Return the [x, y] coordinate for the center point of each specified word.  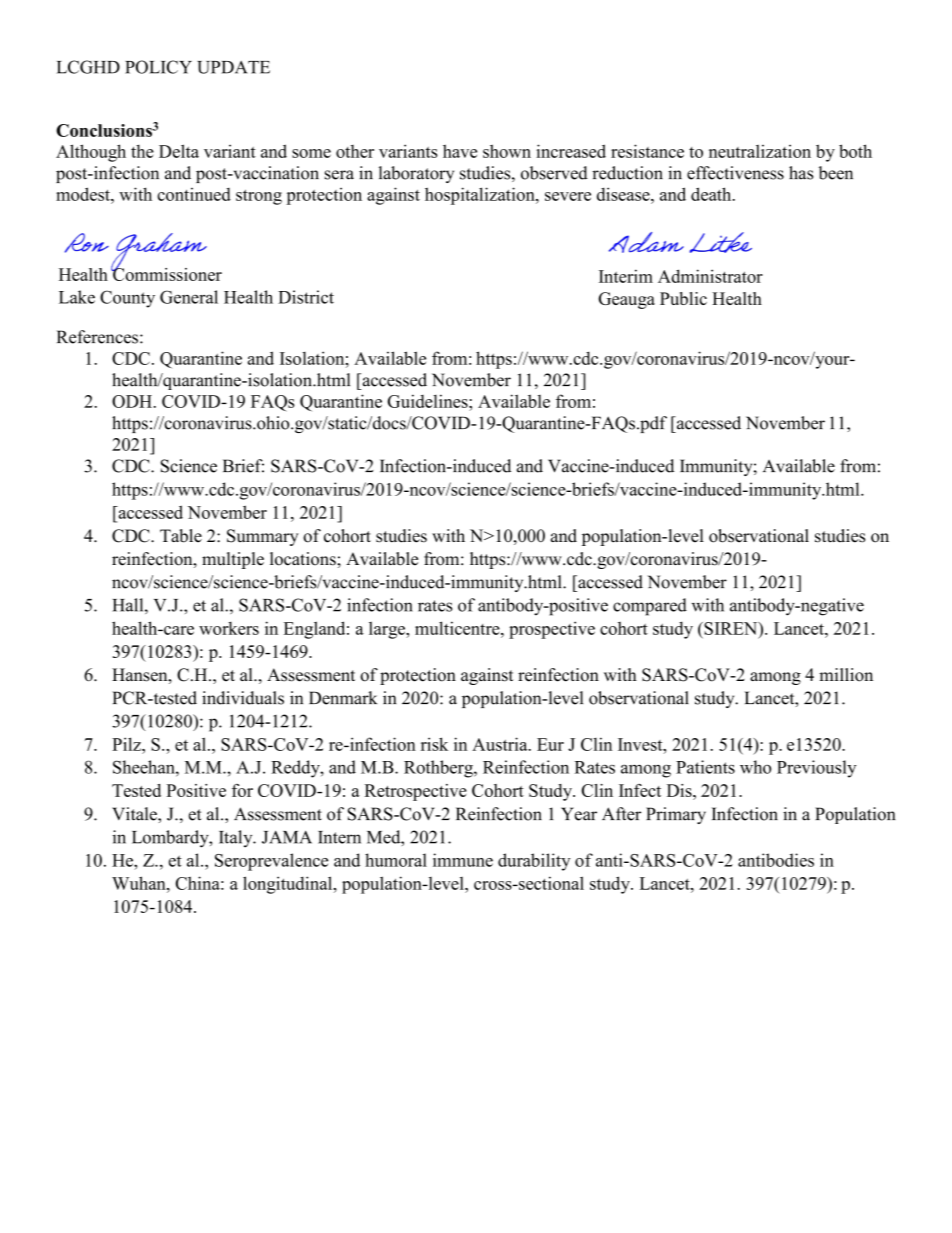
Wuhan [140, 883]
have [460, 151]
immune [463, 860]
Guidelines [428, 401]
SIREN [731, 628]
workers [229, 628]
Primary [676, 815]
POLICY [158, 67]
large [388, 630]
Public [683, 298]
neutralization [760, 151]
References [97, 337]
